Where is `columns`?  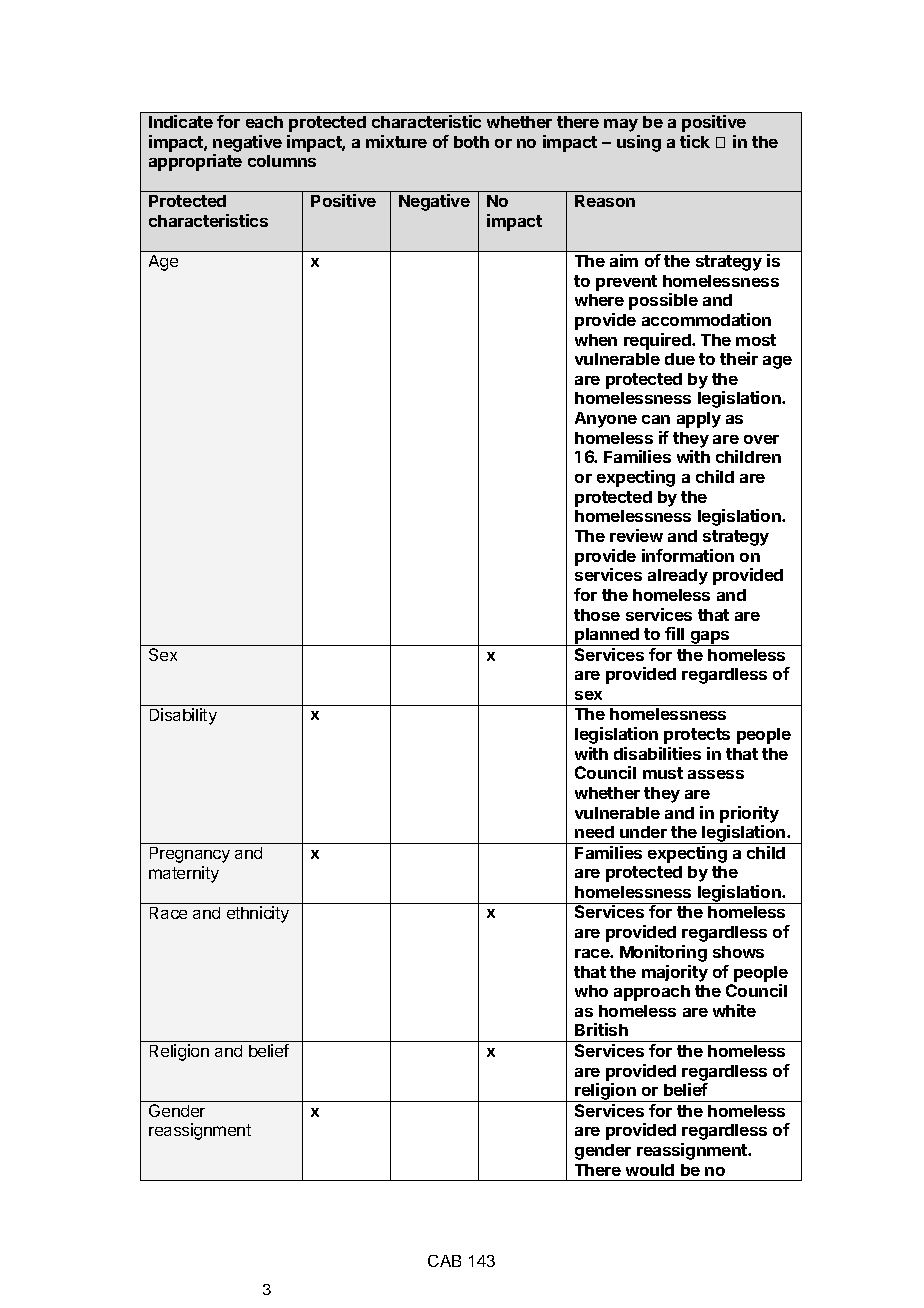 columns is located at coordinates (282, 161).
